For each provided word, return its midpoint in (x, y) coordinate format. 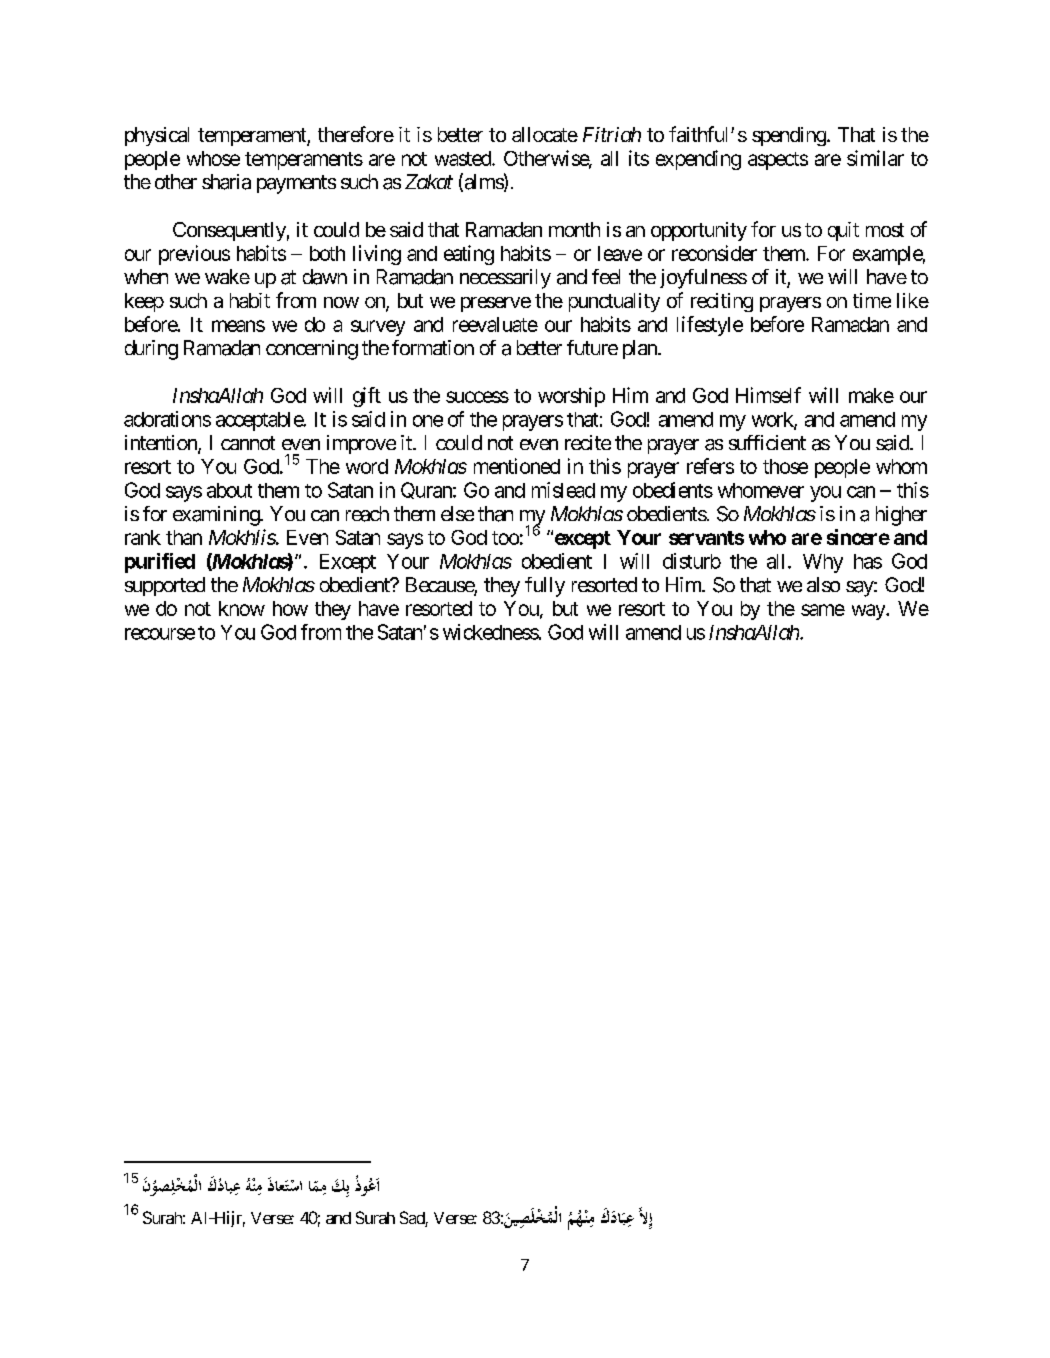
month (574, 229)
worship (571, 397)
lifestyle (710, 326)
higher (901, 516)
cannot (248, 443)
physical (157, 136)
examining (217, 516)
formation (433, 347)
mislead (563, 490)
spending (789, 136)
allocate (545, 134)
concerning (312, 350)
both (327, 253)
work (773, 420)
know (242, 608)
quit (843, 231)
